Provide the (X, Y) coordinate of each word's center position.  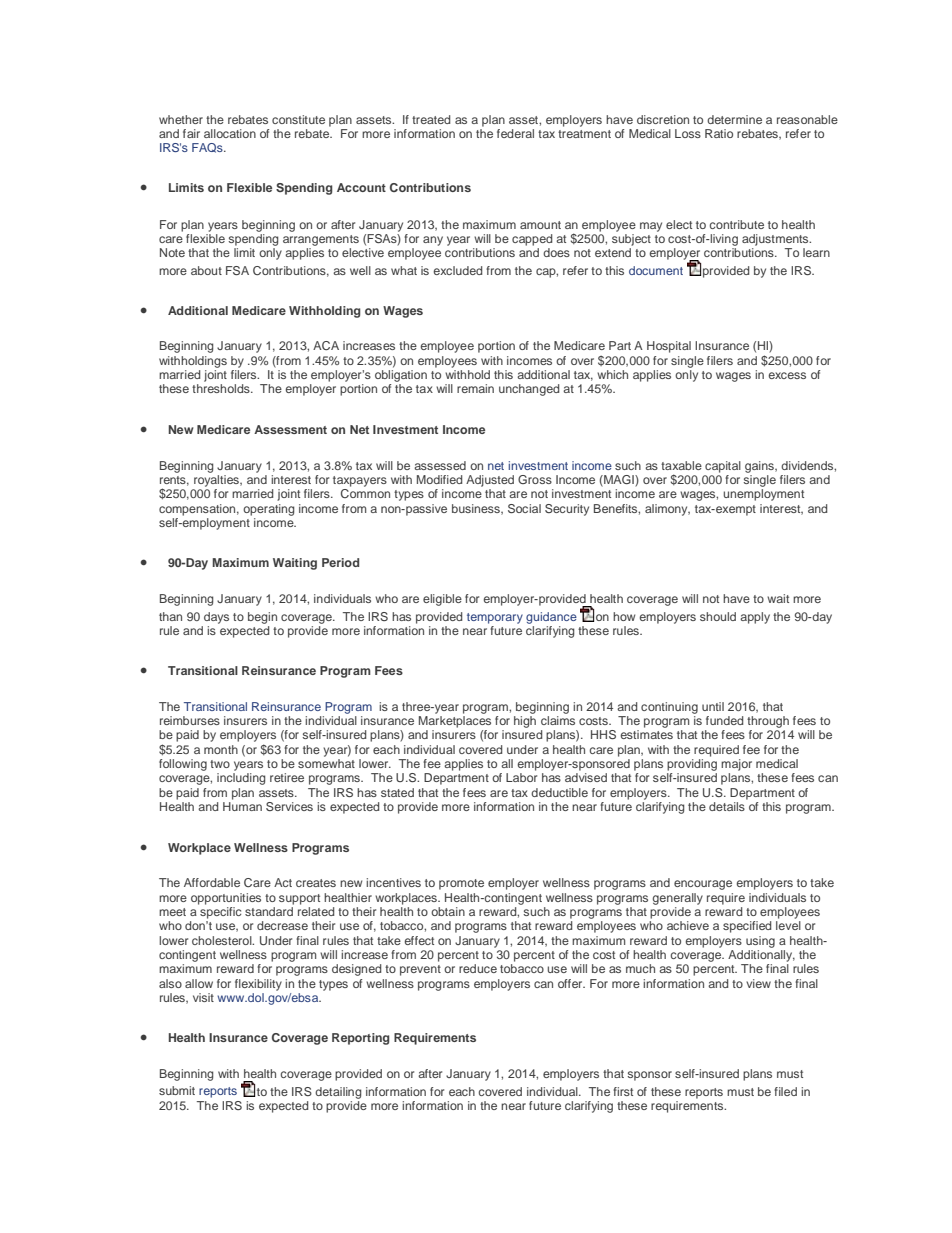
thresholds (222, 388)
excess (787, 375)
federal (515, 133)
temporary (495, 618)
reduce (478, 968)
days (216, 618)
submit (177, 1090)
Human (242, 806)
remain (475, 388)
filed (785, 1091)
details (727, 806)
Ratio (719, 133)
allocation (230, 133)
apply (755, 618)
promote (461, 884)
